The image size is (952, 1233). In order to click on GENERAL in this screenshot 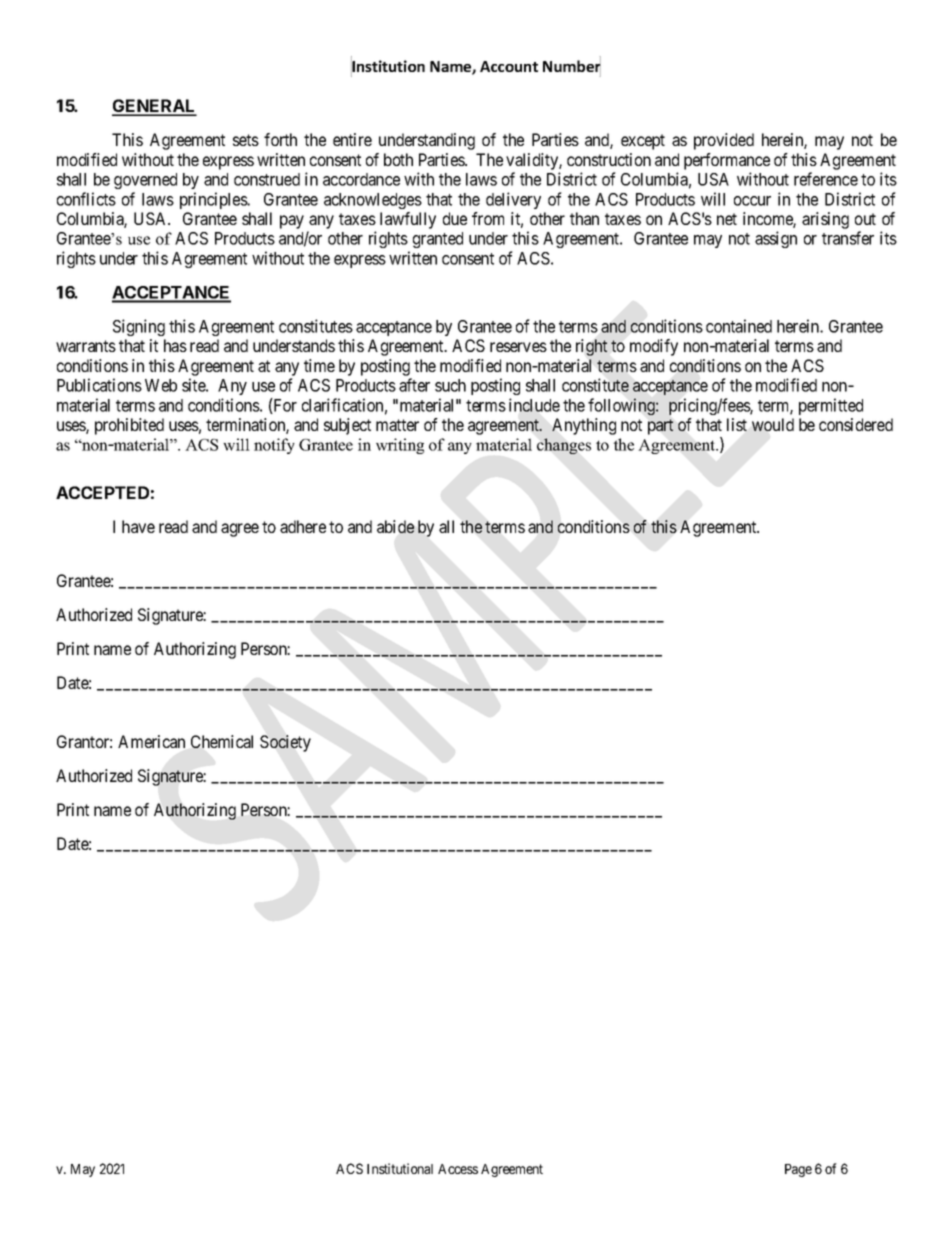, I will do `click(154, 107)`.
